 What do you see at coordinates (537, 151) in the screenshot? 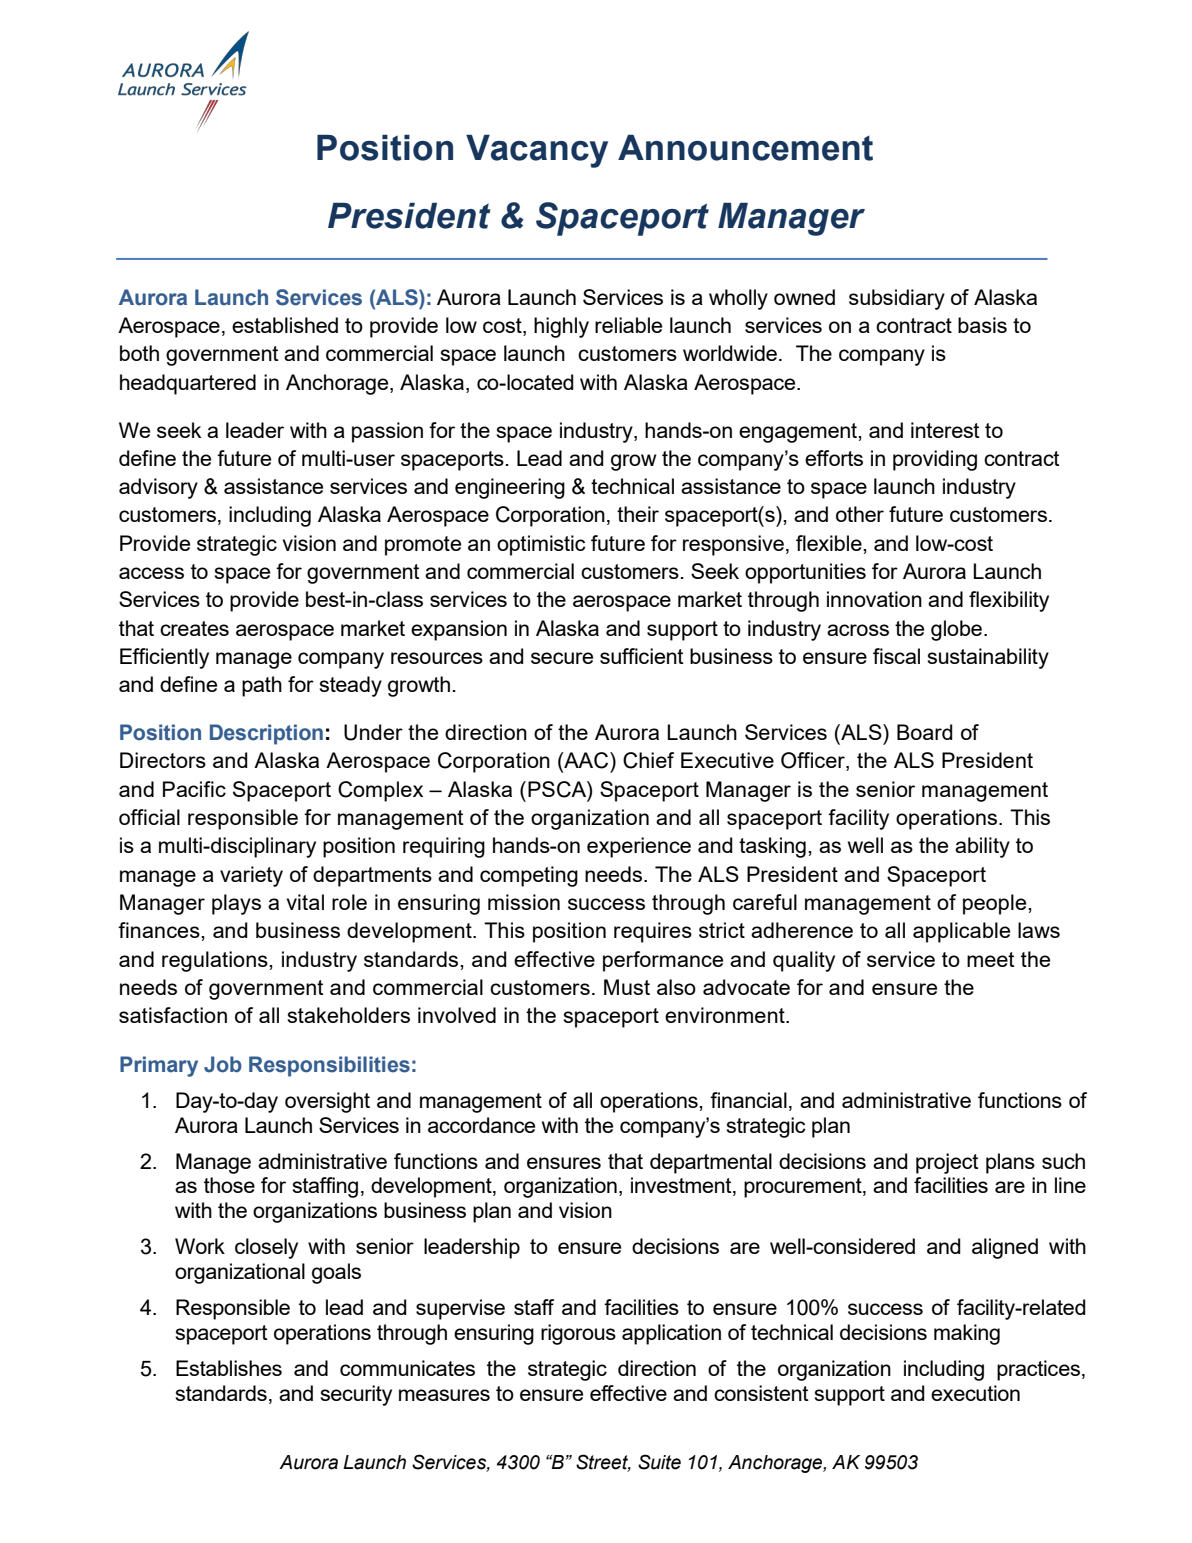
I see `Vacancy` at bounding box center [537, 151].
